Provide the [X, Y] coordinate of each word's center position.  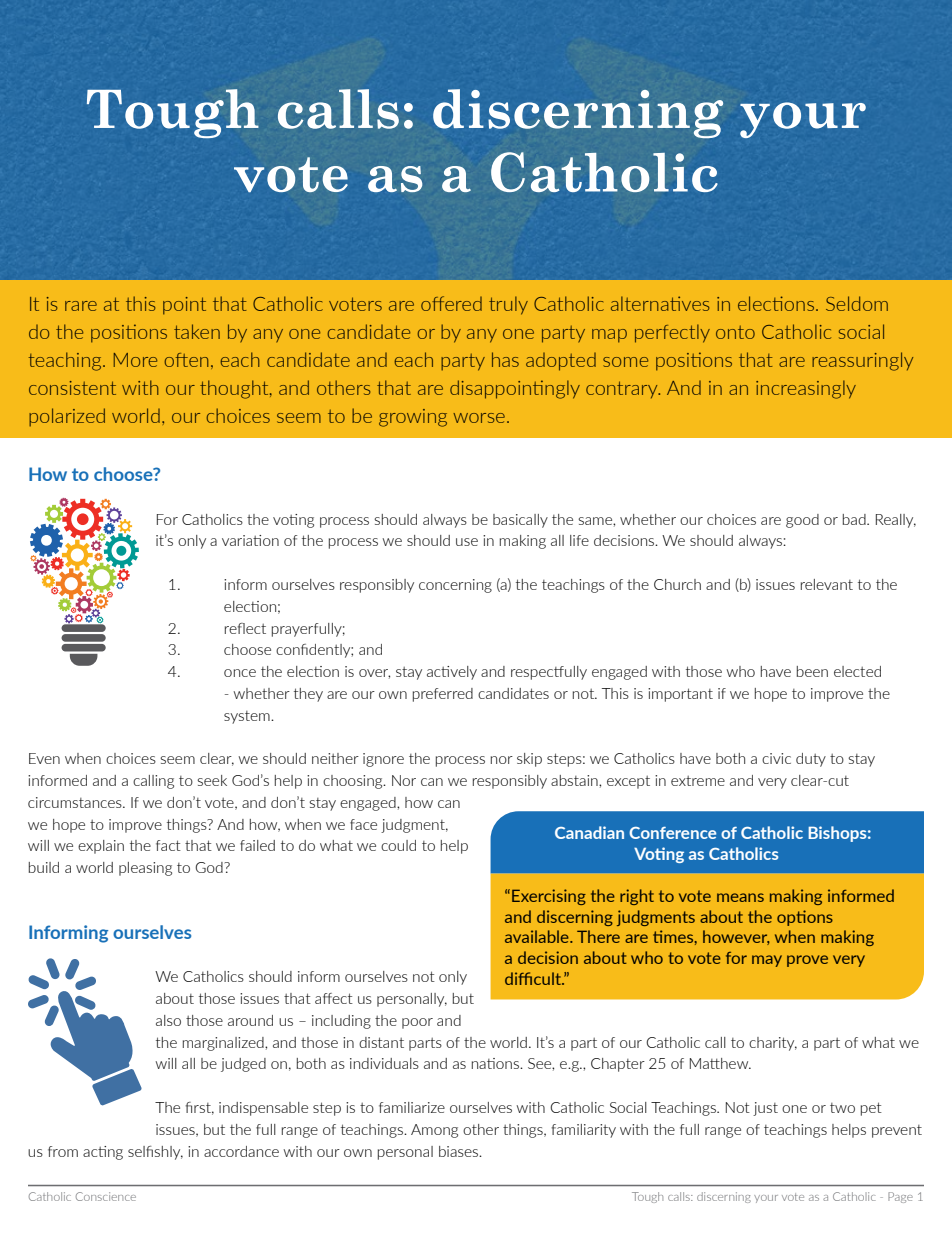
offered [451, 303]
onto [735, 332]
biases [460, 1151]
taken [197, 331]
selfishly [155, 1153]
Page [900, 1197]
